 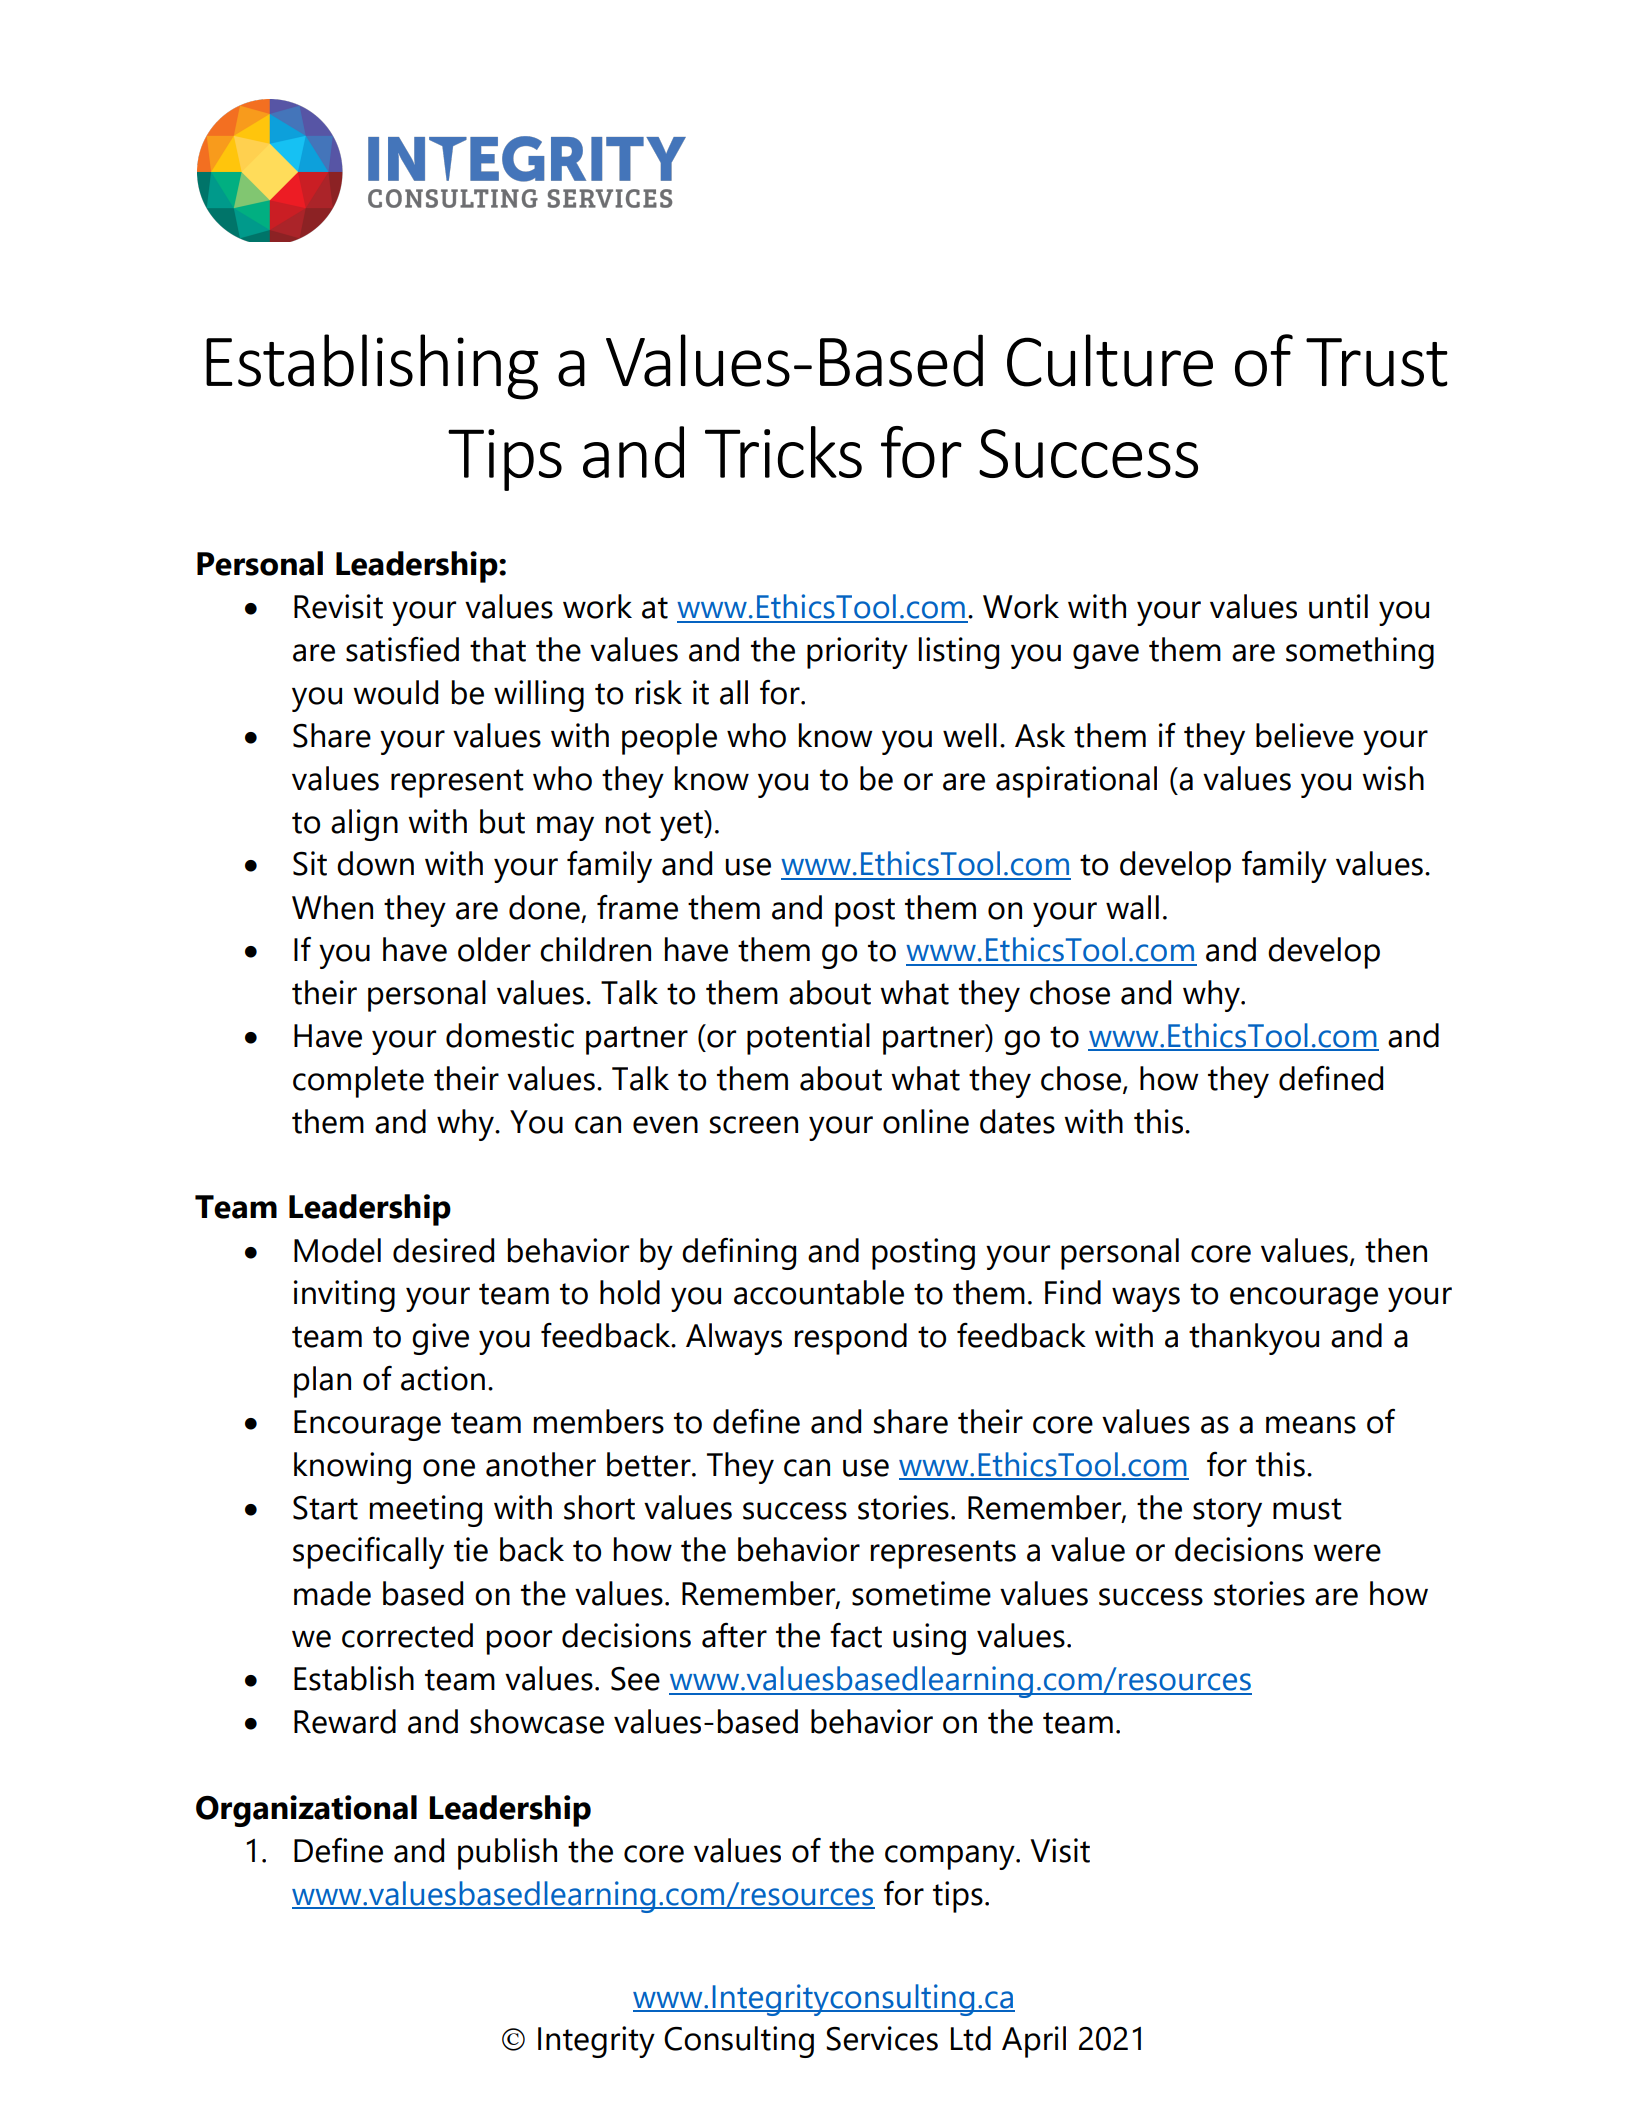 What do you see at coordinates (819, 1292) in the document?
I see `accountable` at bounding box center [819, 1292].
